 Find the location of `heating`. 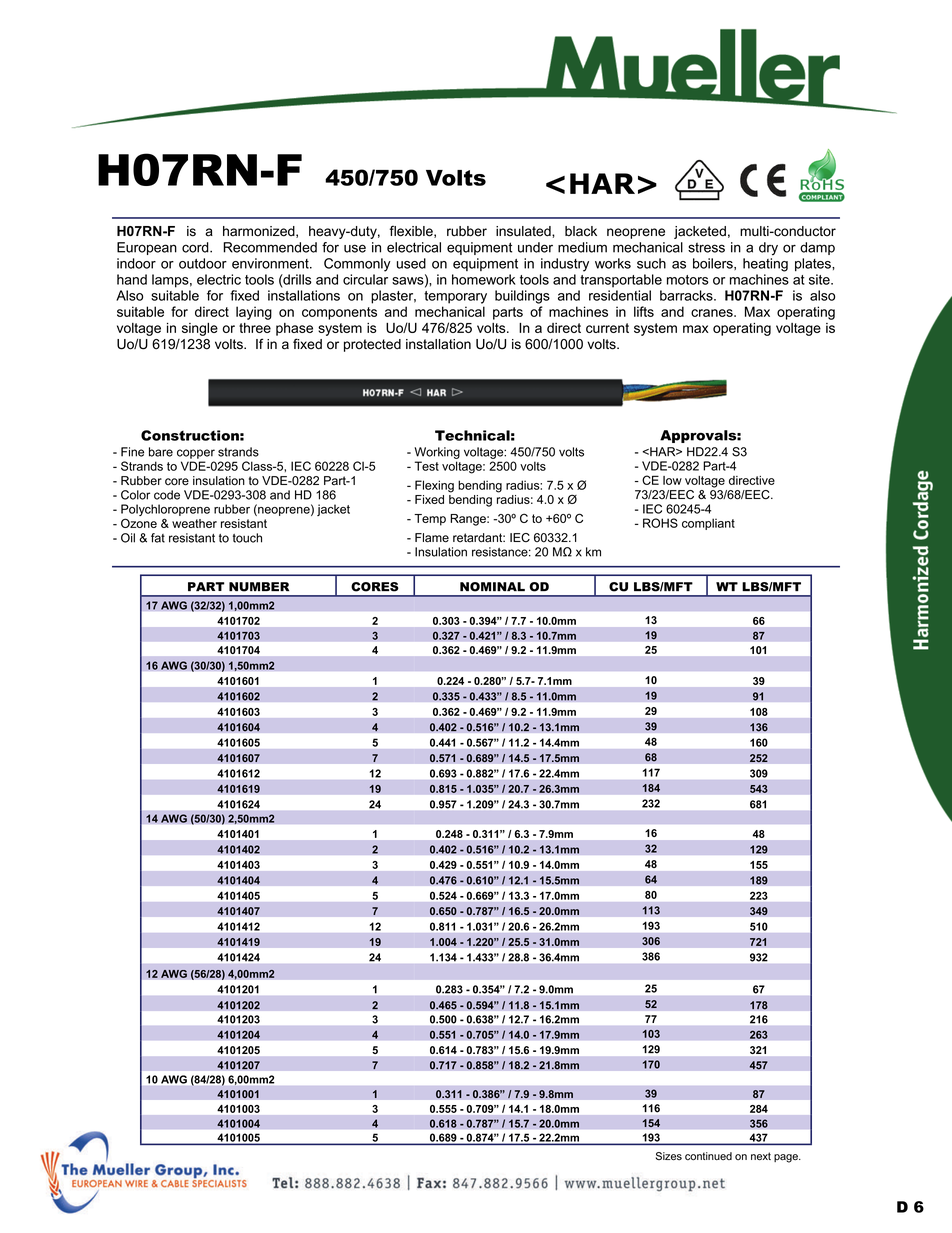

heating is located at coordinates (765, 265).
